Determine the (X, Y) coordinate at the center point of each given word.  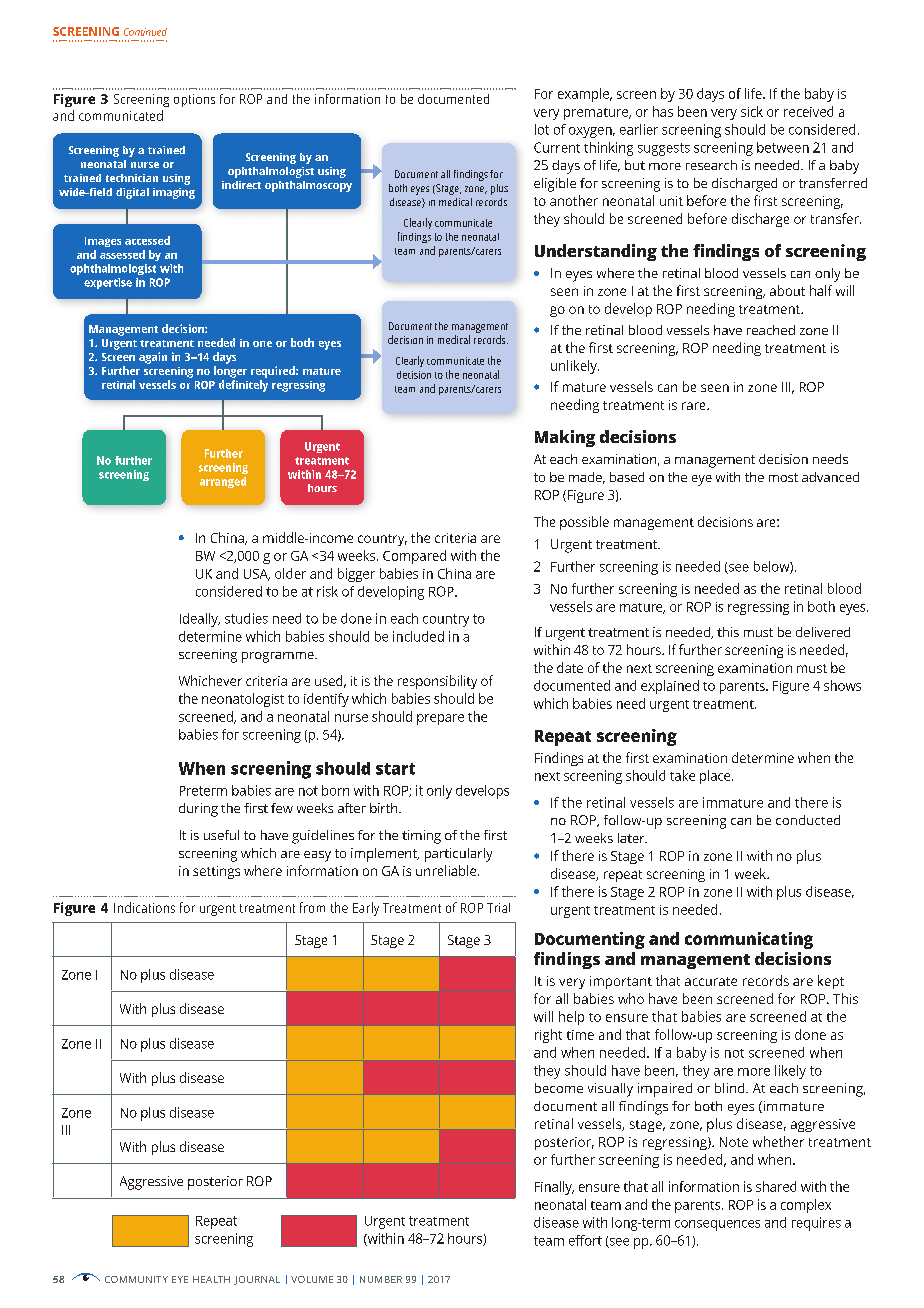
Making (565, 438)
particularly (458, 855)
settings (216, 872)
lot (542, 129)
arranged (223, 482)
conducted (808, 820)
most (783, 477)
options (194, 100)
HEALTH (211, 1279)
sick (752, 111)
